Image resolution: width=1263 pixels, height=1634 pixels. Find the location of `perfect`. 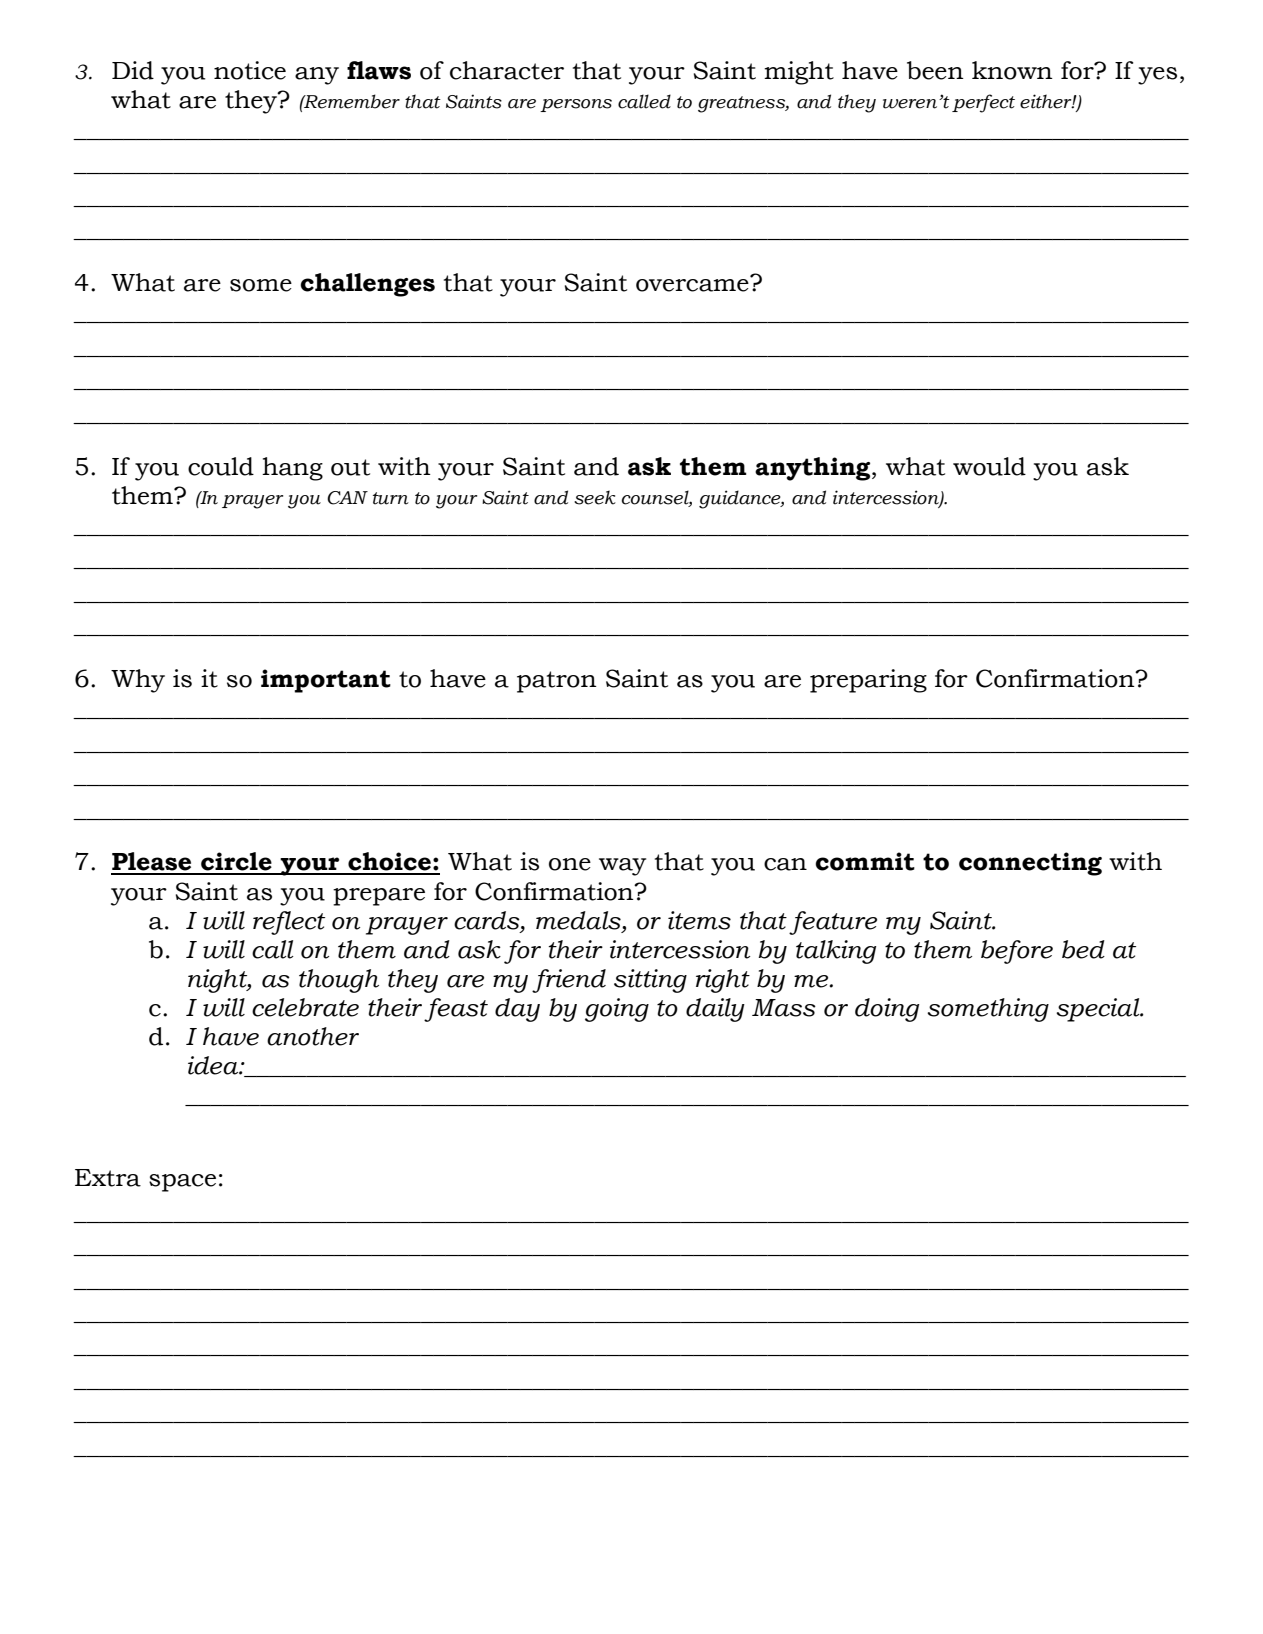

perfect is located at coordinates (983, 103).
